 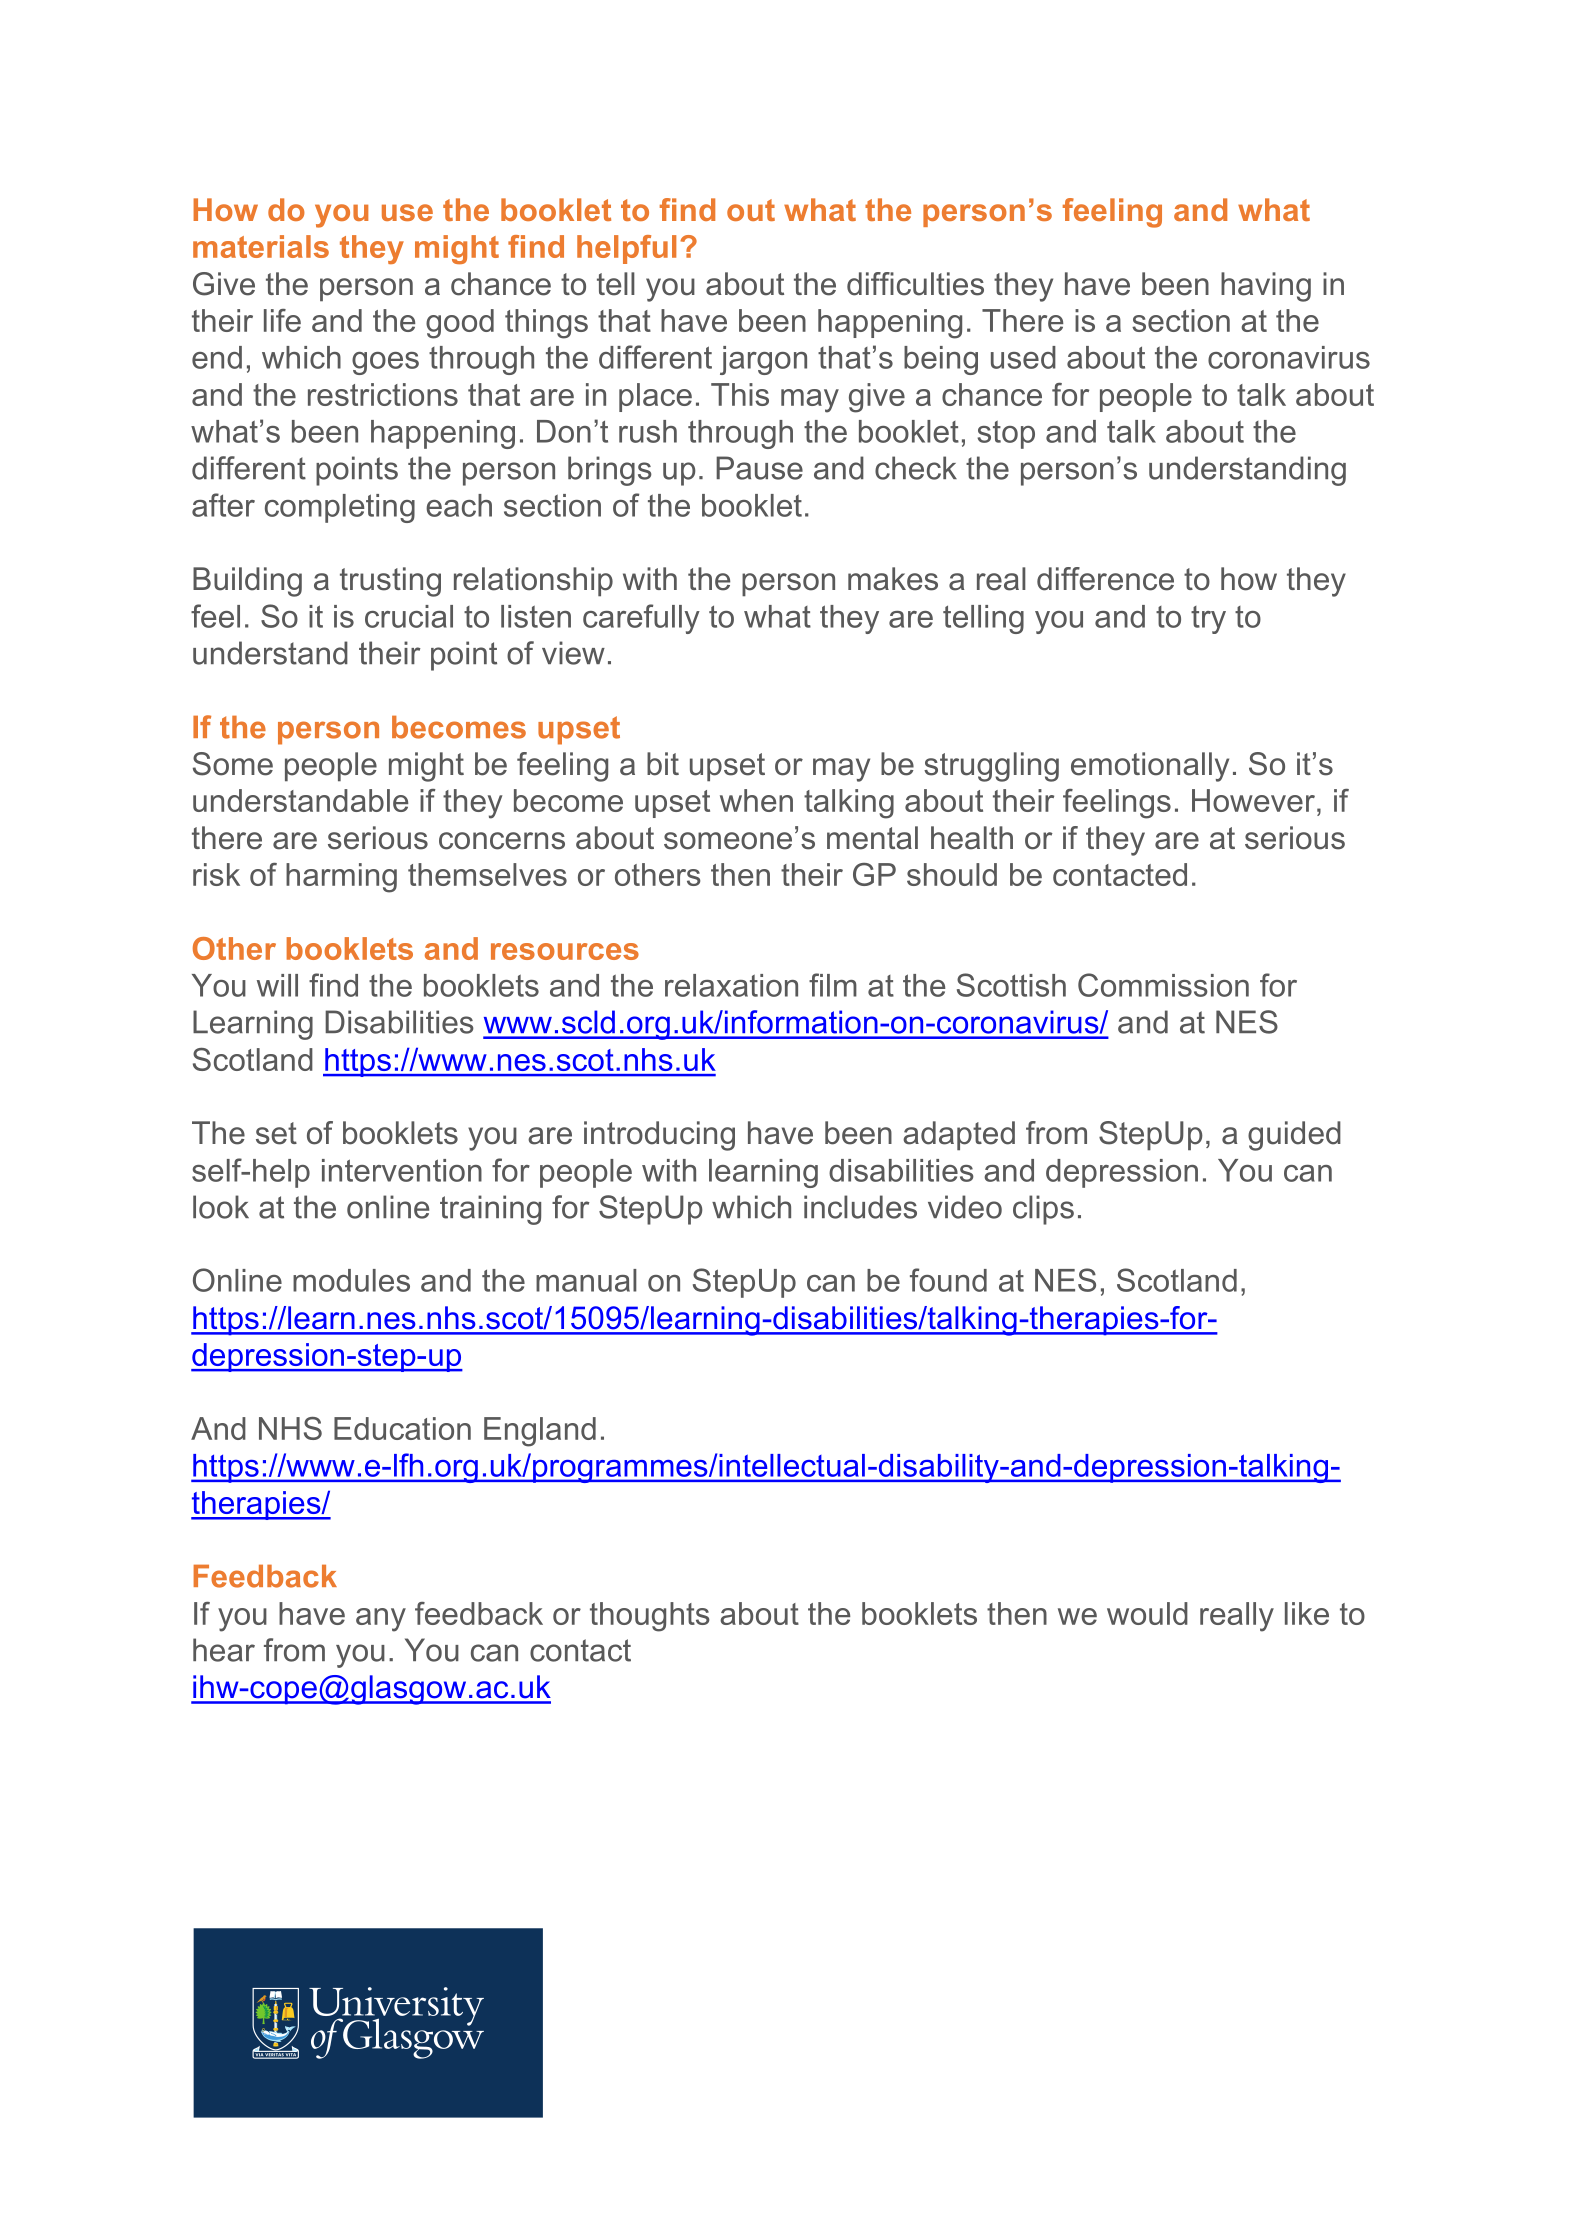 What do you see at coordinates (763, 360) in the image?
I see `jargon` at bounding box center [763, 360].
